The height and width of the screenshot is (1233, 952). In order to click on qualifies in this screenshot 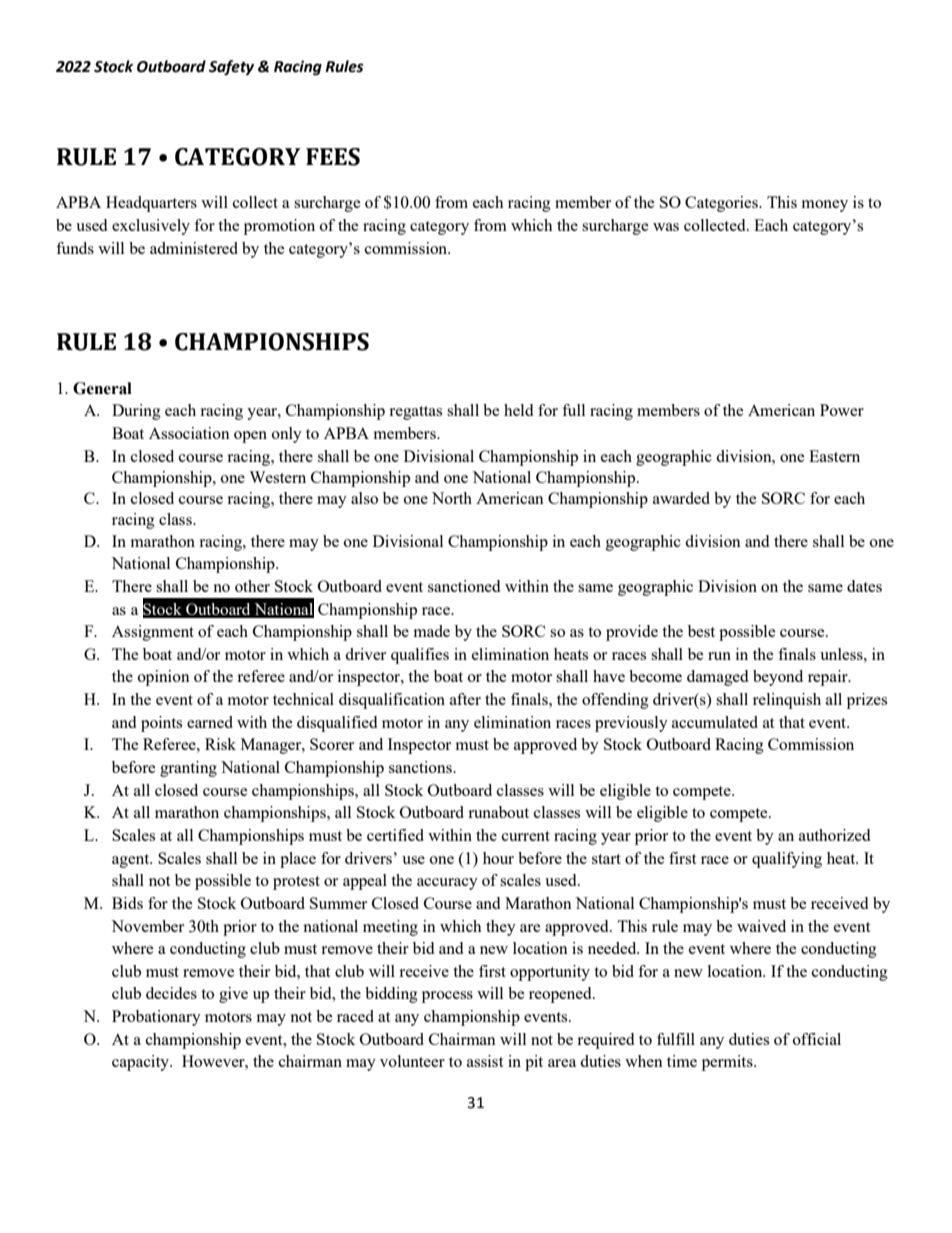, I will do `click(420, 656)`.
